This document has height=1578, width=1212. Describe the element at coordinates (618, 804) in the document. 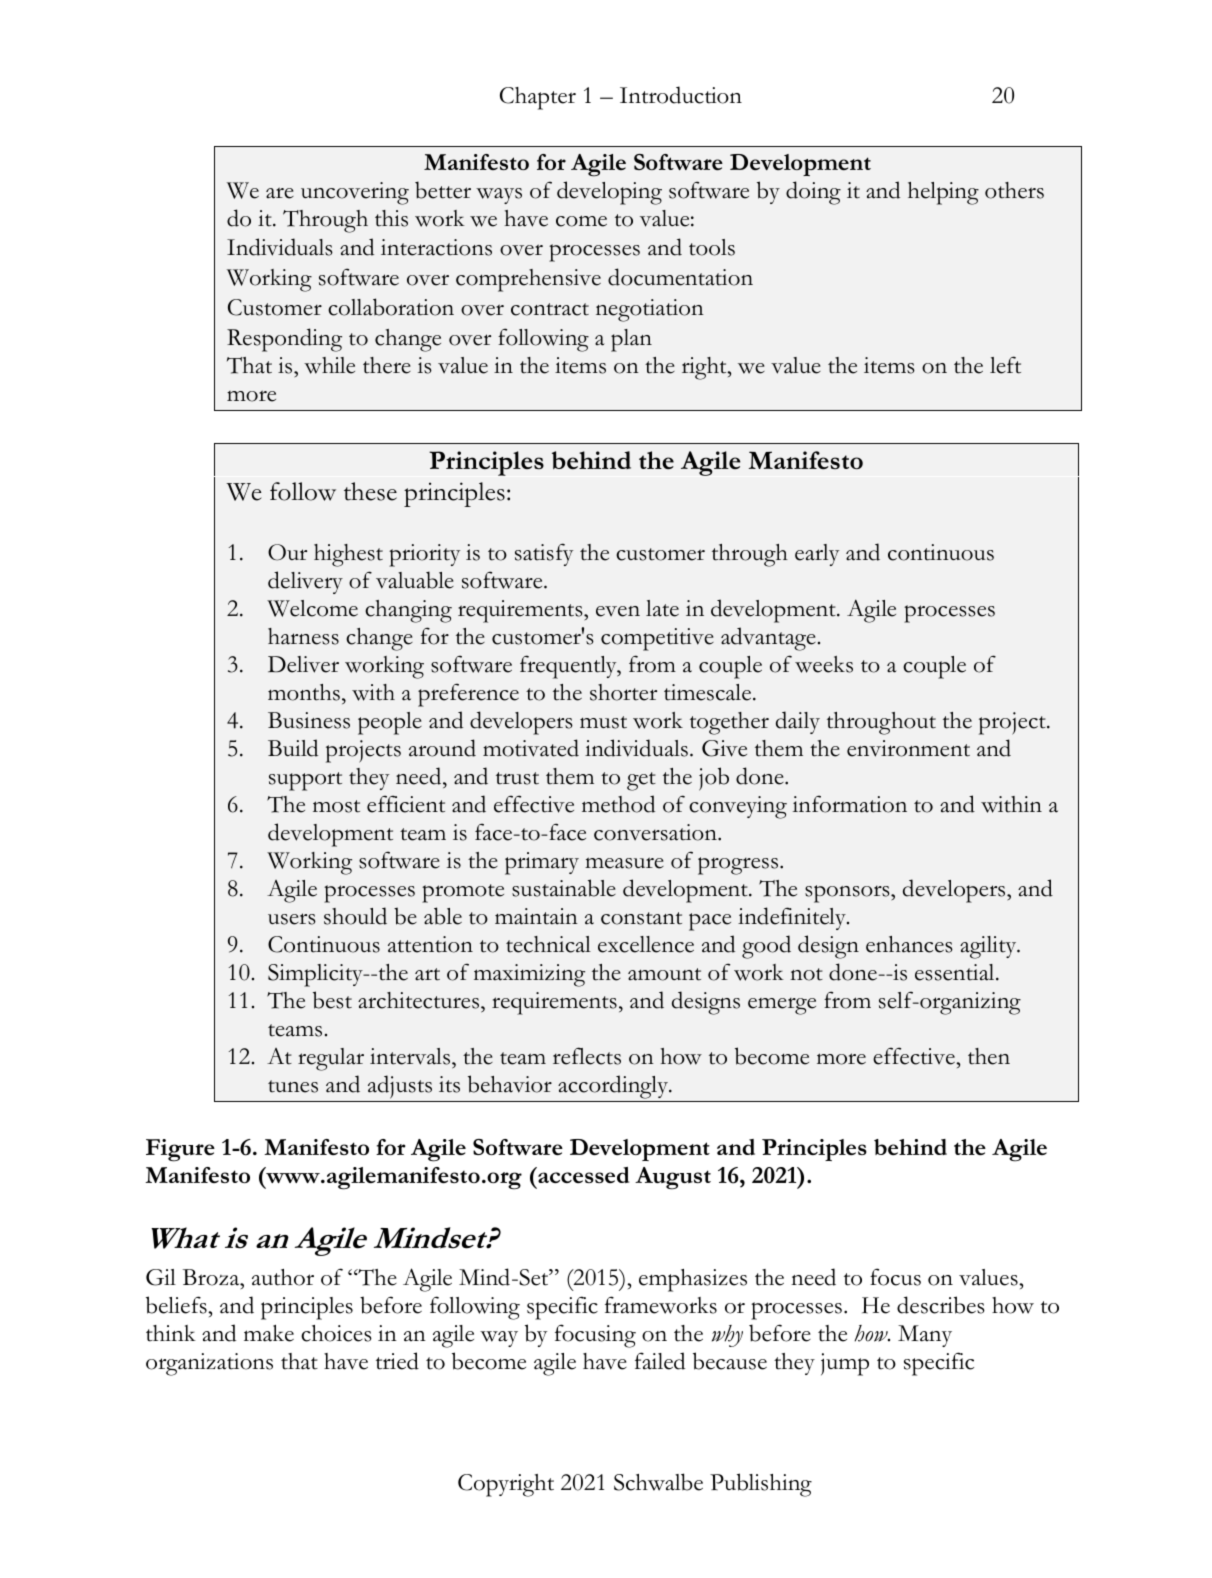

I see `method` at that location.
